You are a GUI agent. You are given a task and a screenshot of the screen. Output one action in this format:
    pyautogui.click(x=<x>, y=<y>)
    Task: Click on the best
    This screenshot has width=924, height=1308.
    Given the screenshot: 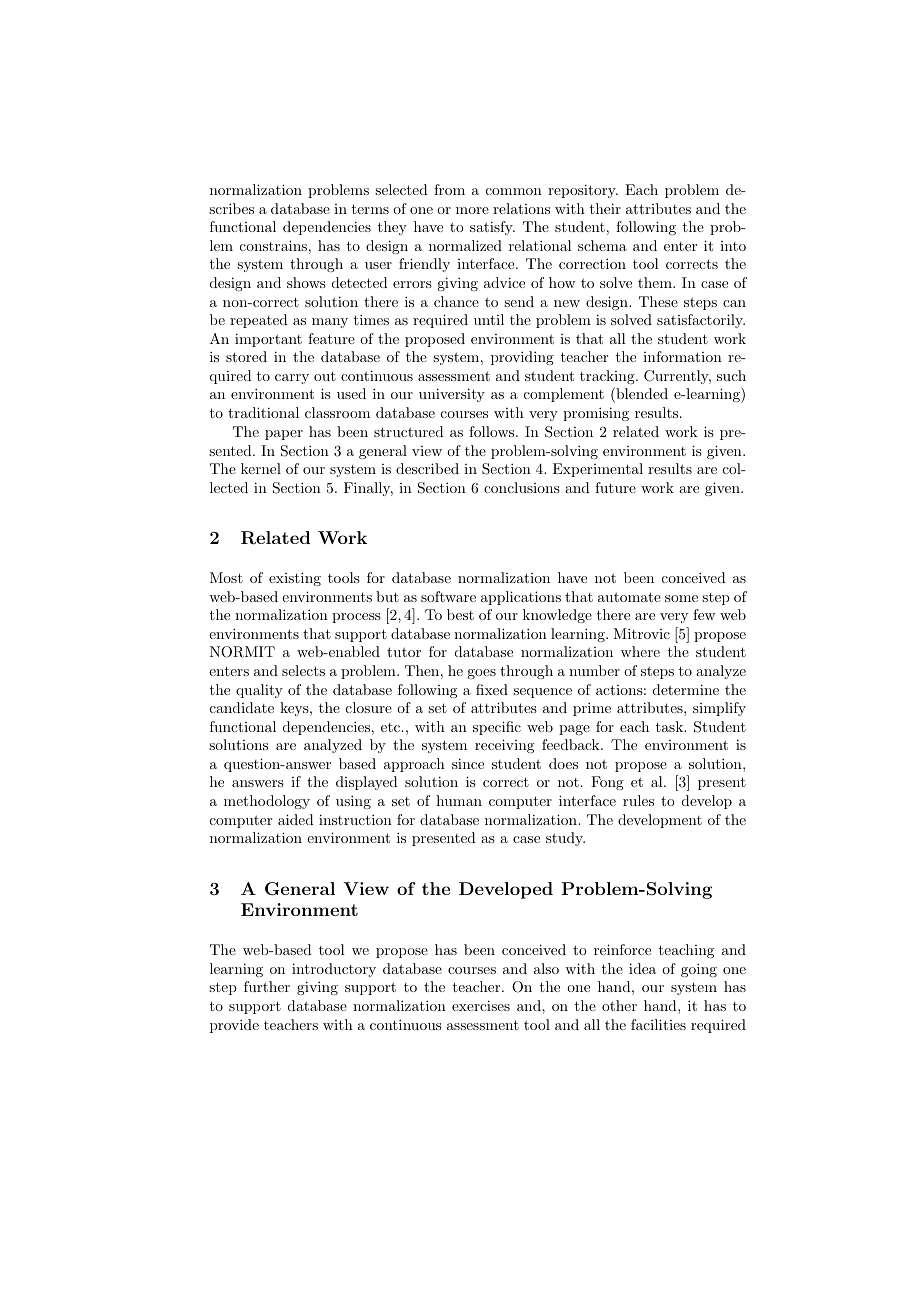 What is the action you would take?
    pyautogui.click(x=460, y=614)
